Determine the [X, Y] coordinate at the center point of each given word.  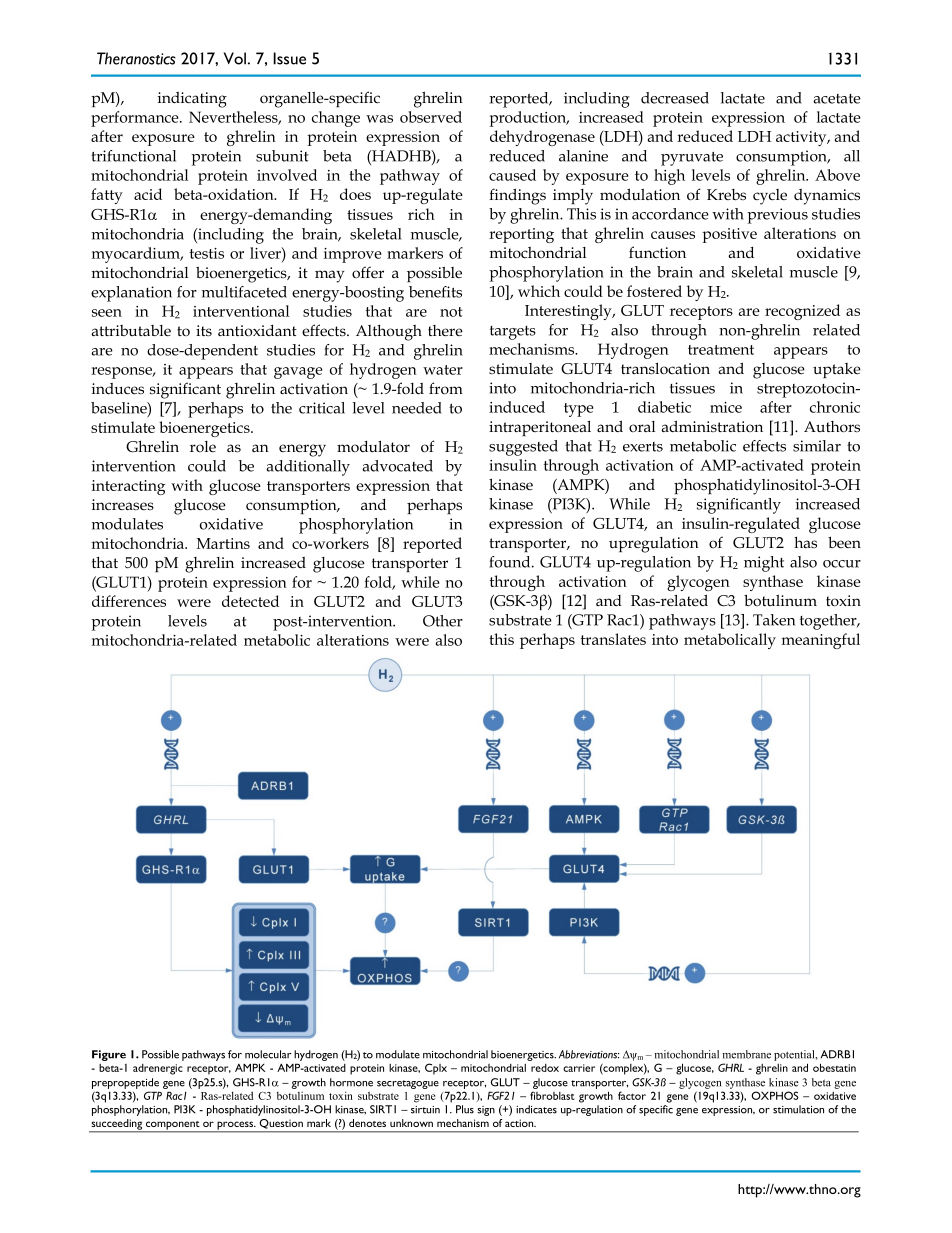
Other [443, 621]
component [173, 1126]
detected [250, 601]
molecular [268, 1054]
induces [118, 388]
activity [802, 138]
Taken [774, 620]
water [443, 370]
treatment [721, 350]
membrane [747, 1054]
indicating [192, 100]
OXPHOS [774, 1095]
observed [431, 117]
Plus [465, 1109]
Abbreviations [589, 1054]
